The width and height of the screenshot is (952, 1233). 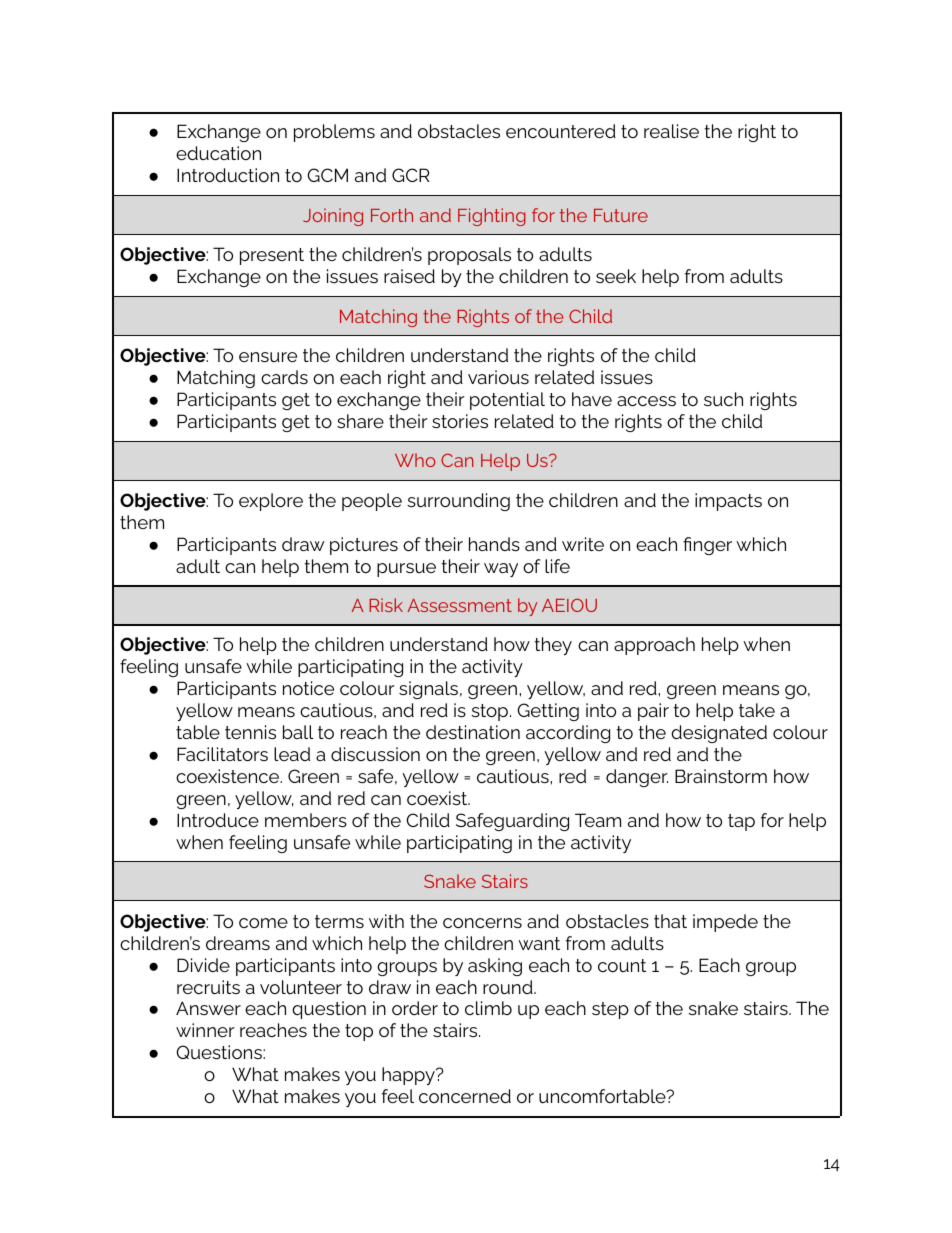 What do you see at coordinates (460, 605) in the screenshot?
I see `Assessment` at bounding box center [460, 605].
